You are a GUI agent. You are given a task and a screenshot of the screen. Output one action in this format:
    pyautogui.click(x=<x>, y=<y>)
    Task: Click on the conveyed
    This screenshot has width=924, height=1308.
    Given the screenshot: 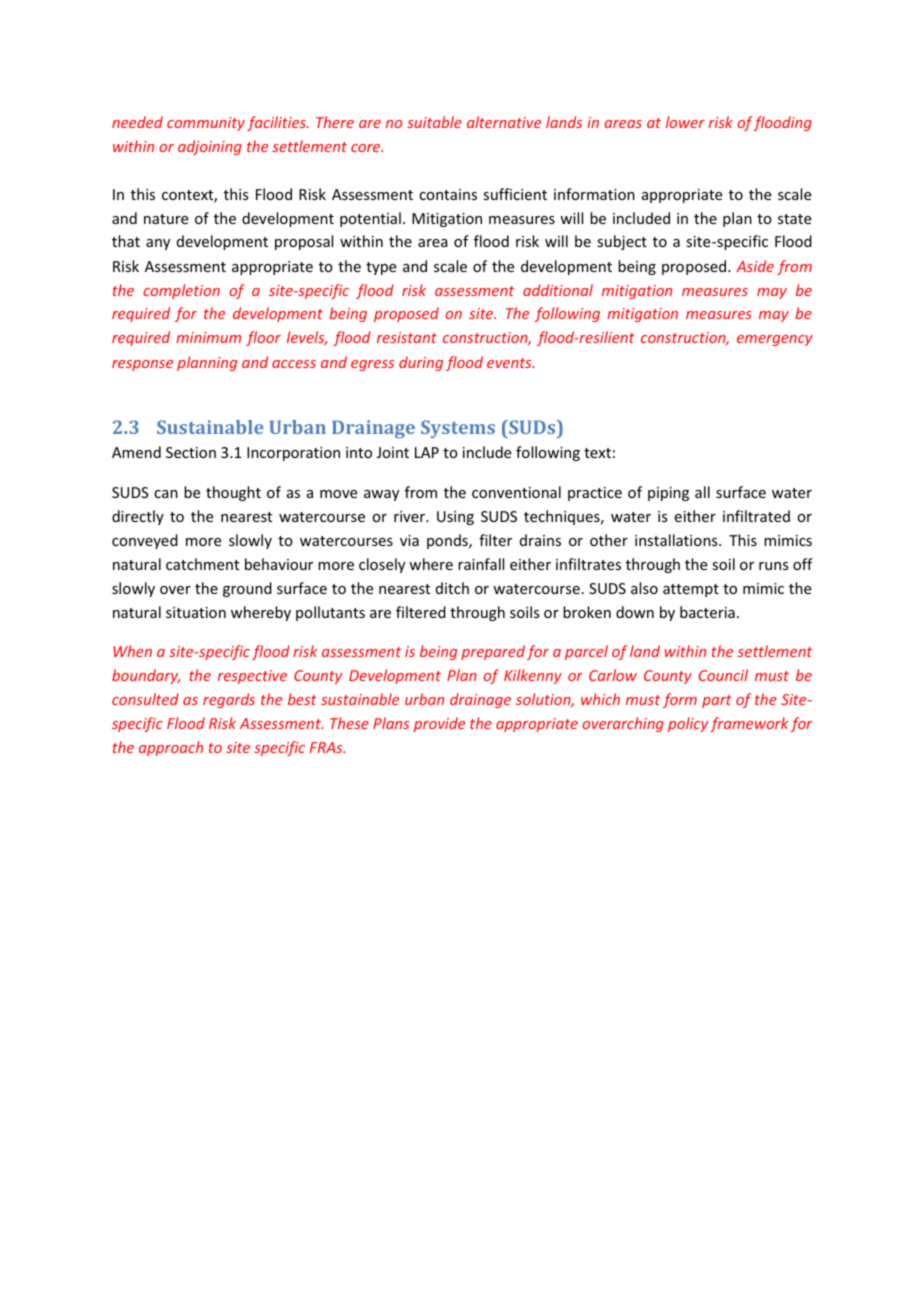 What is the action you would take?
    pyautogui.click(x=145, y=541)
